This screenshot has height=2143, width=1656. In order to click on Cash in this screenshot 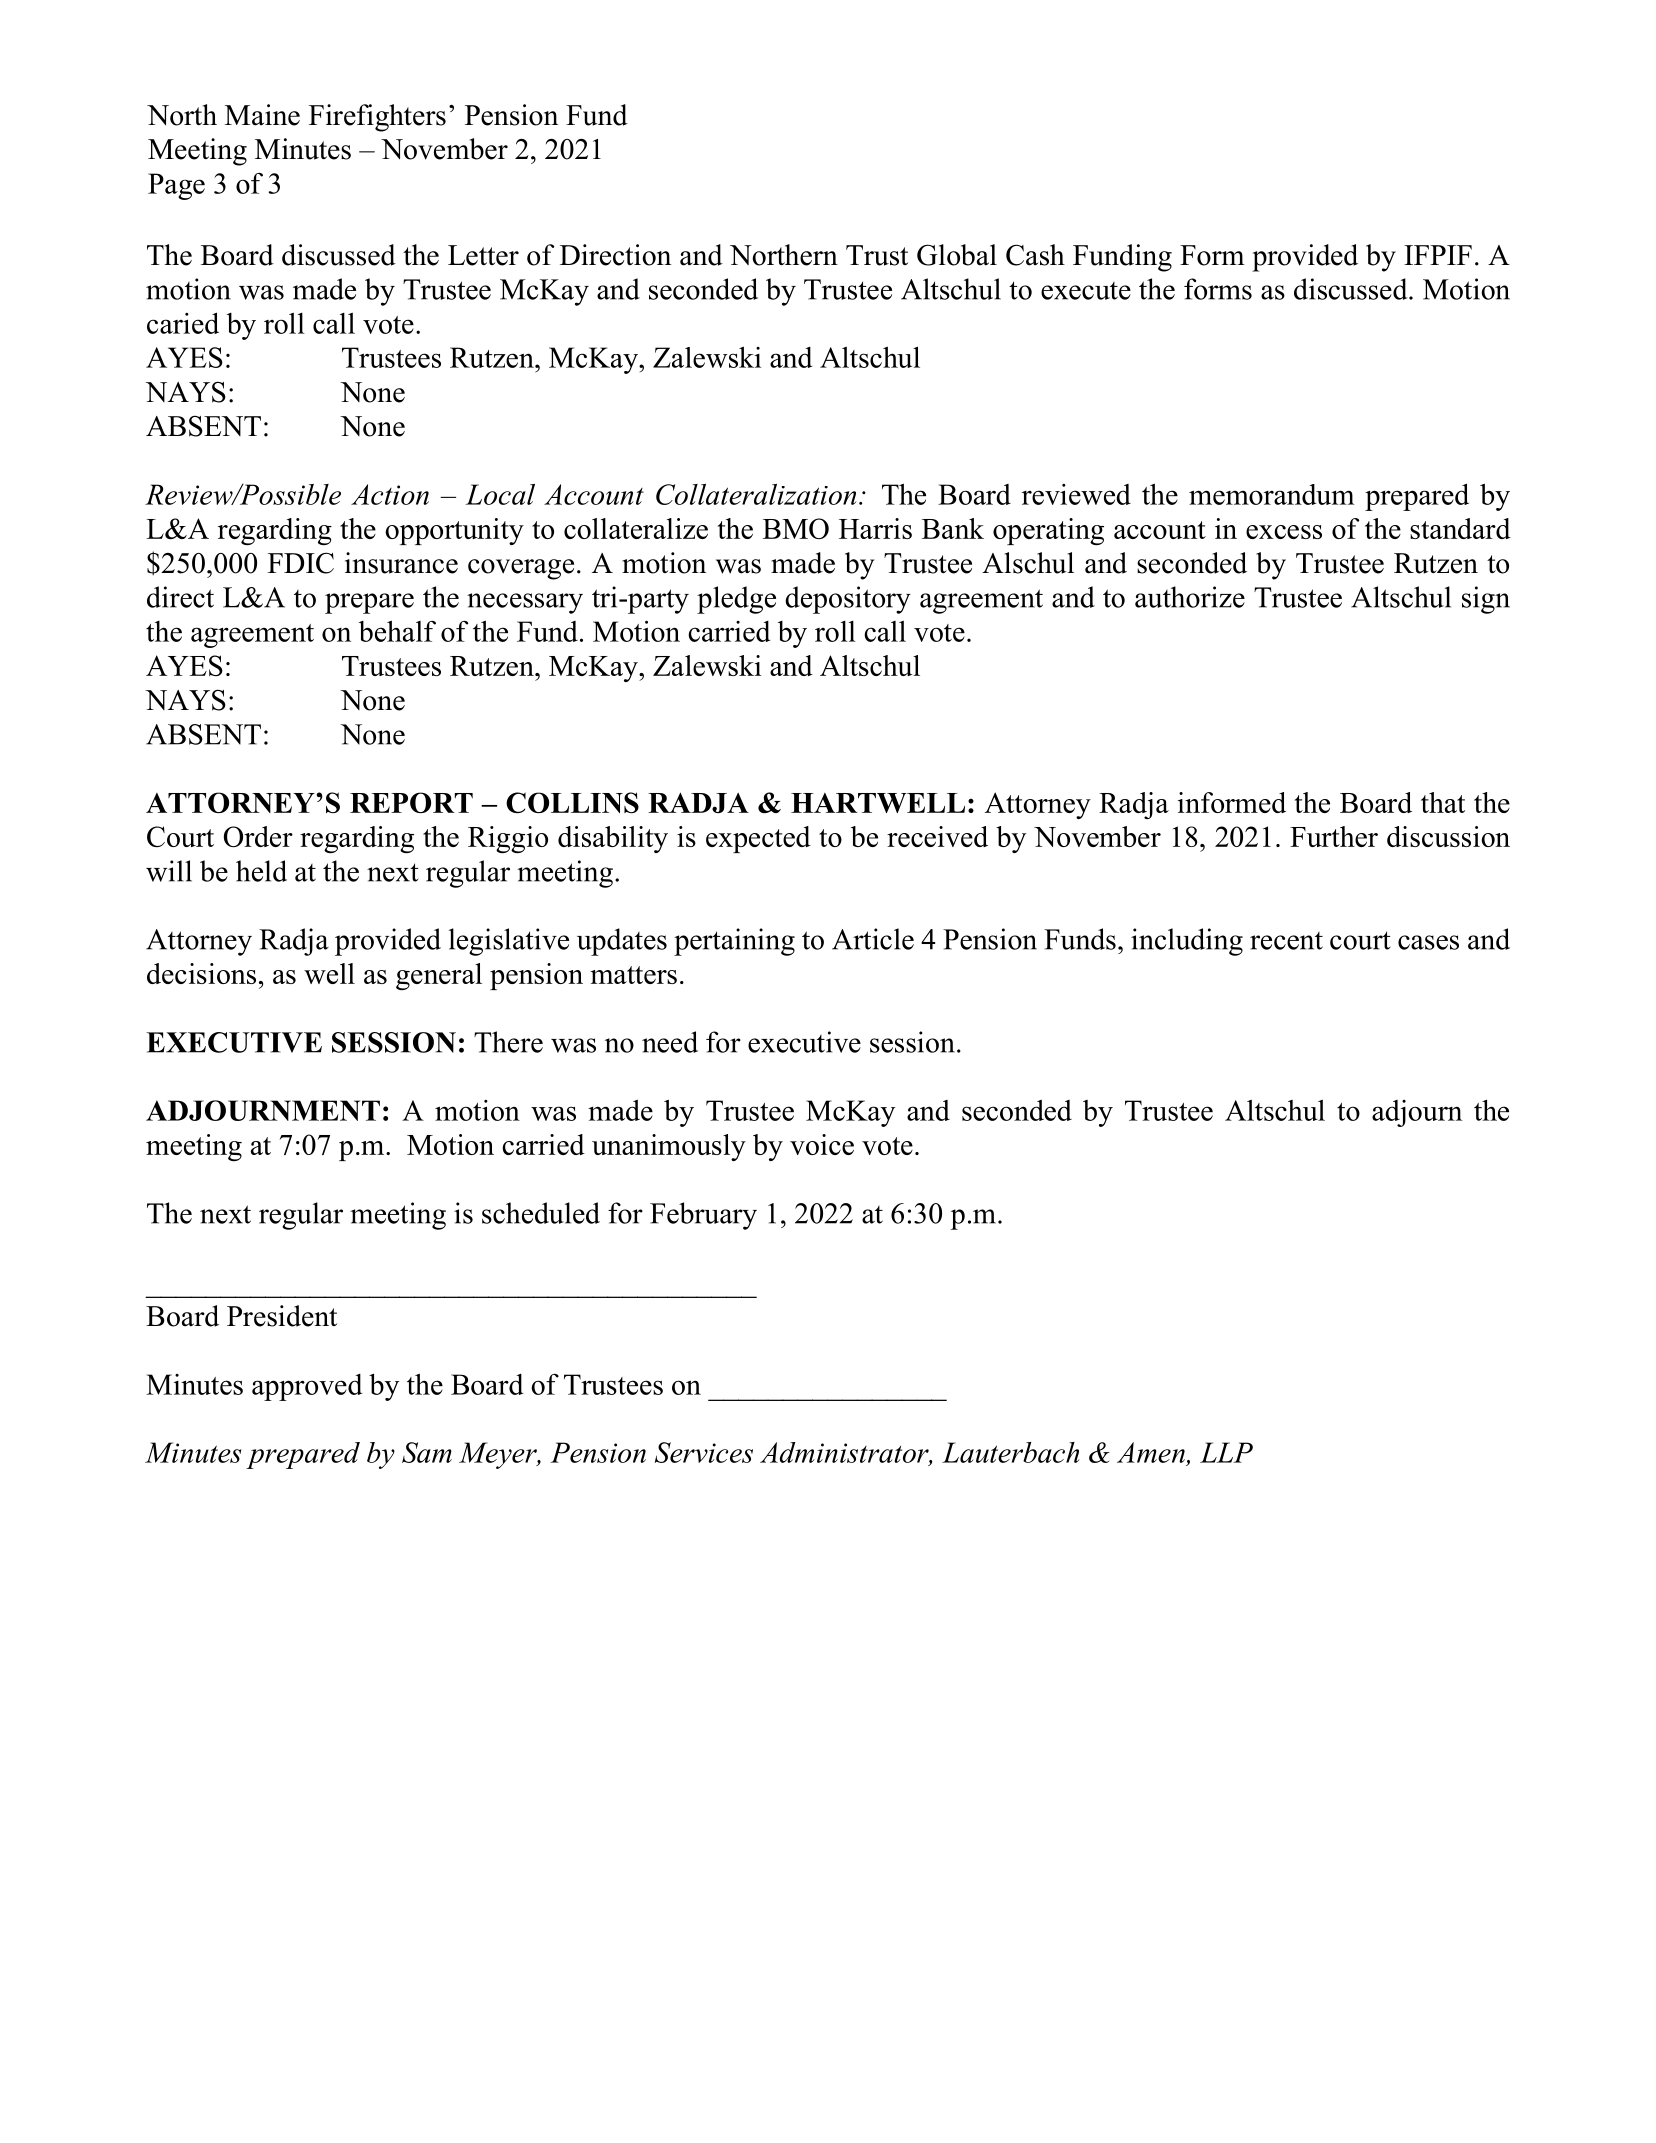, I will do `click(1035, 255)`.
